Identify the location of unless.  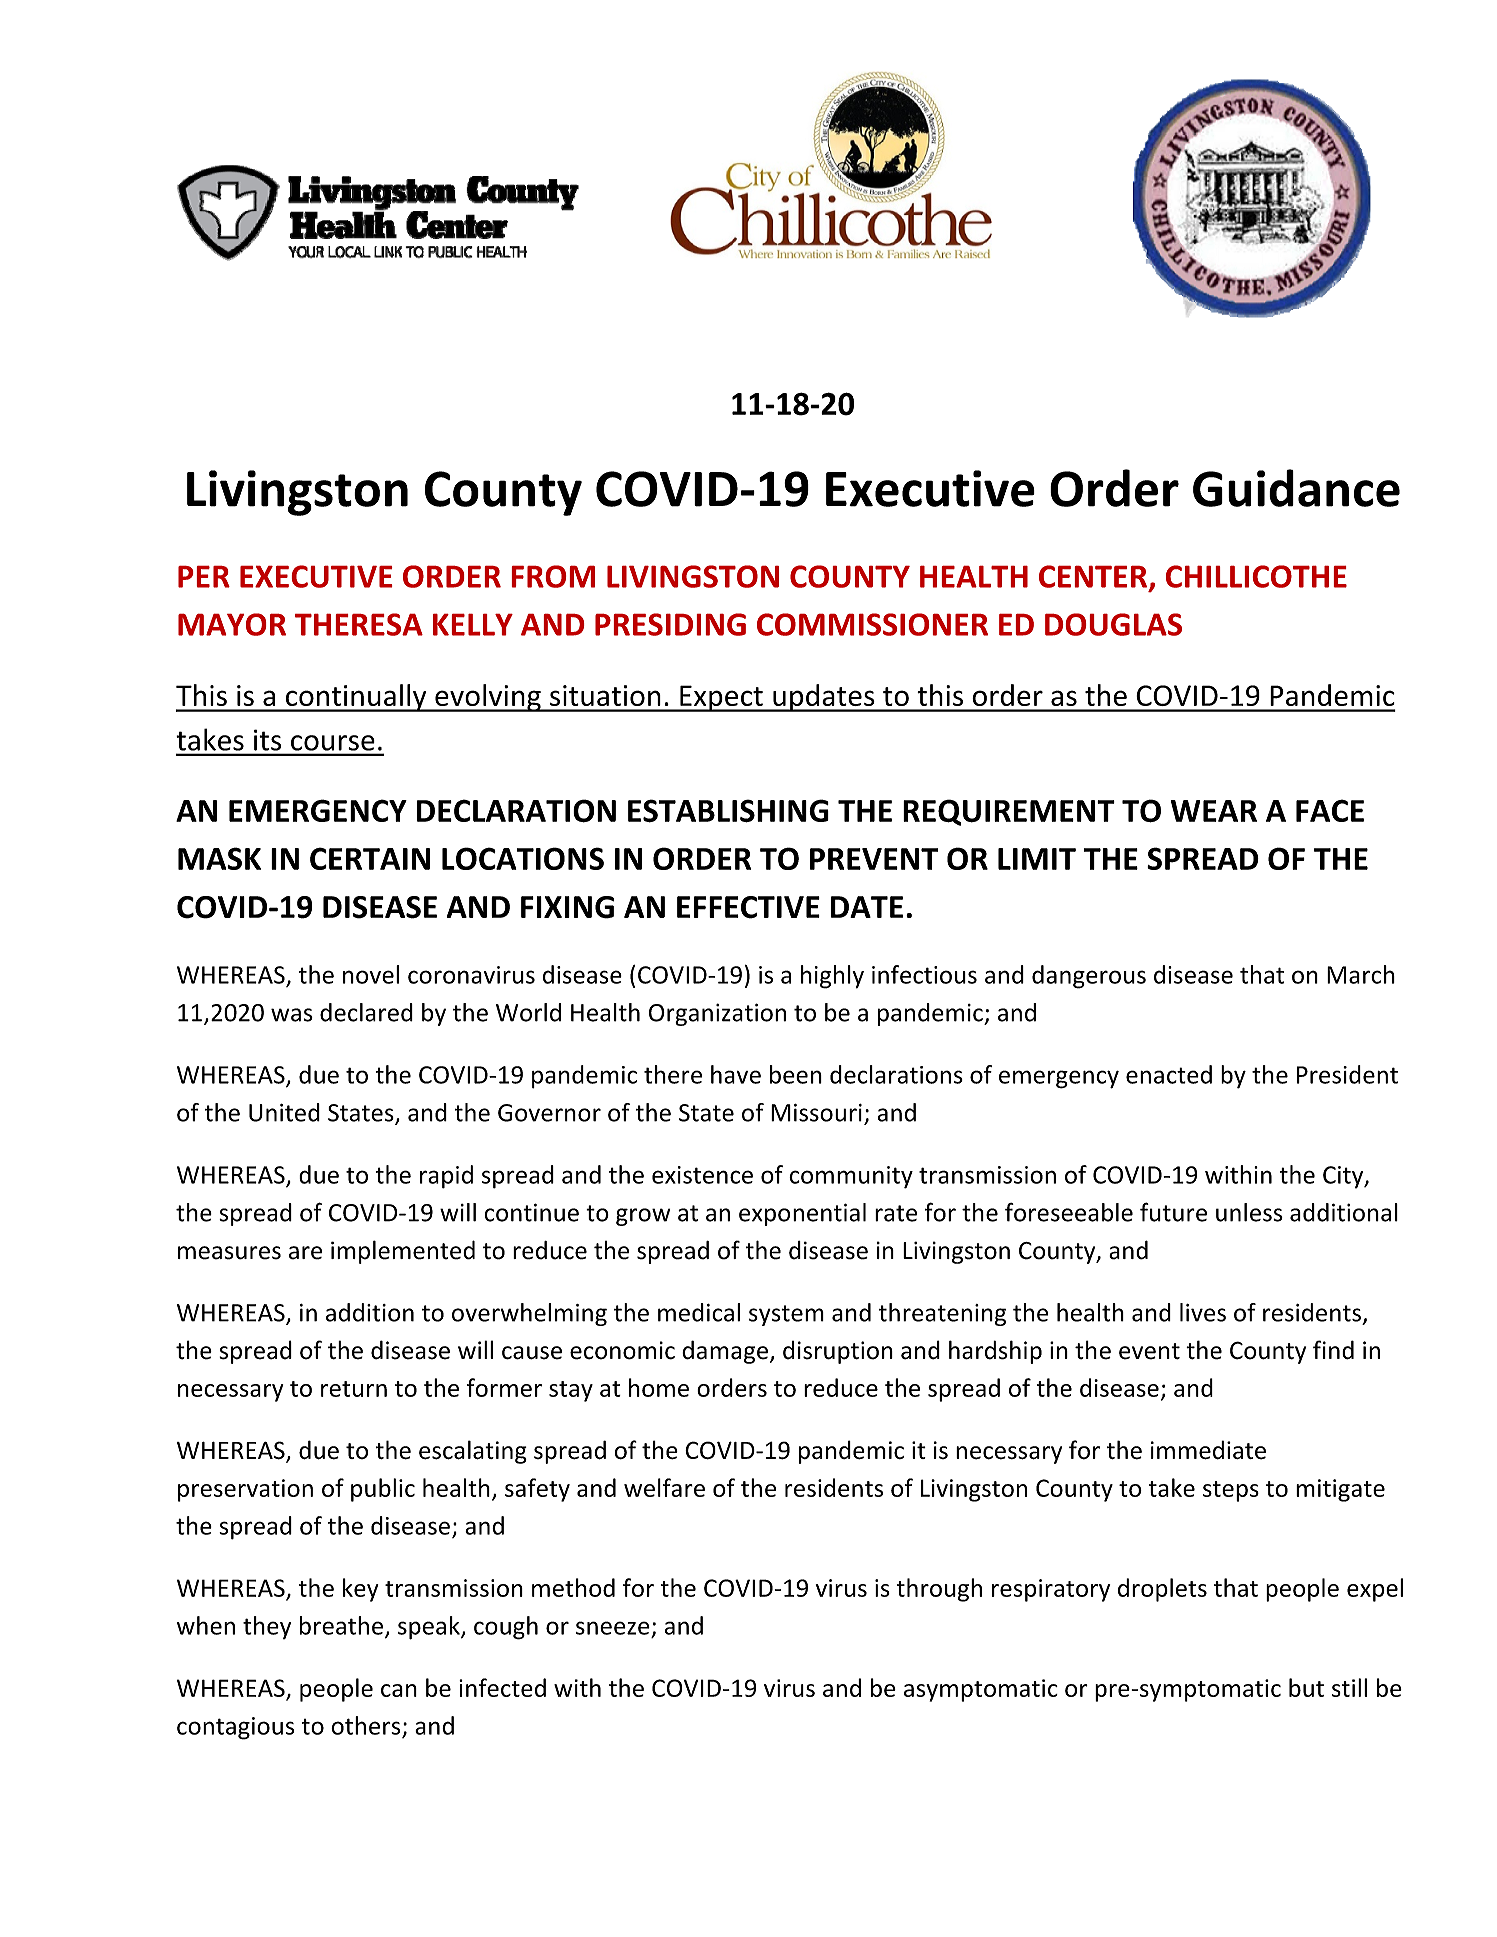
(1249, 1212).
